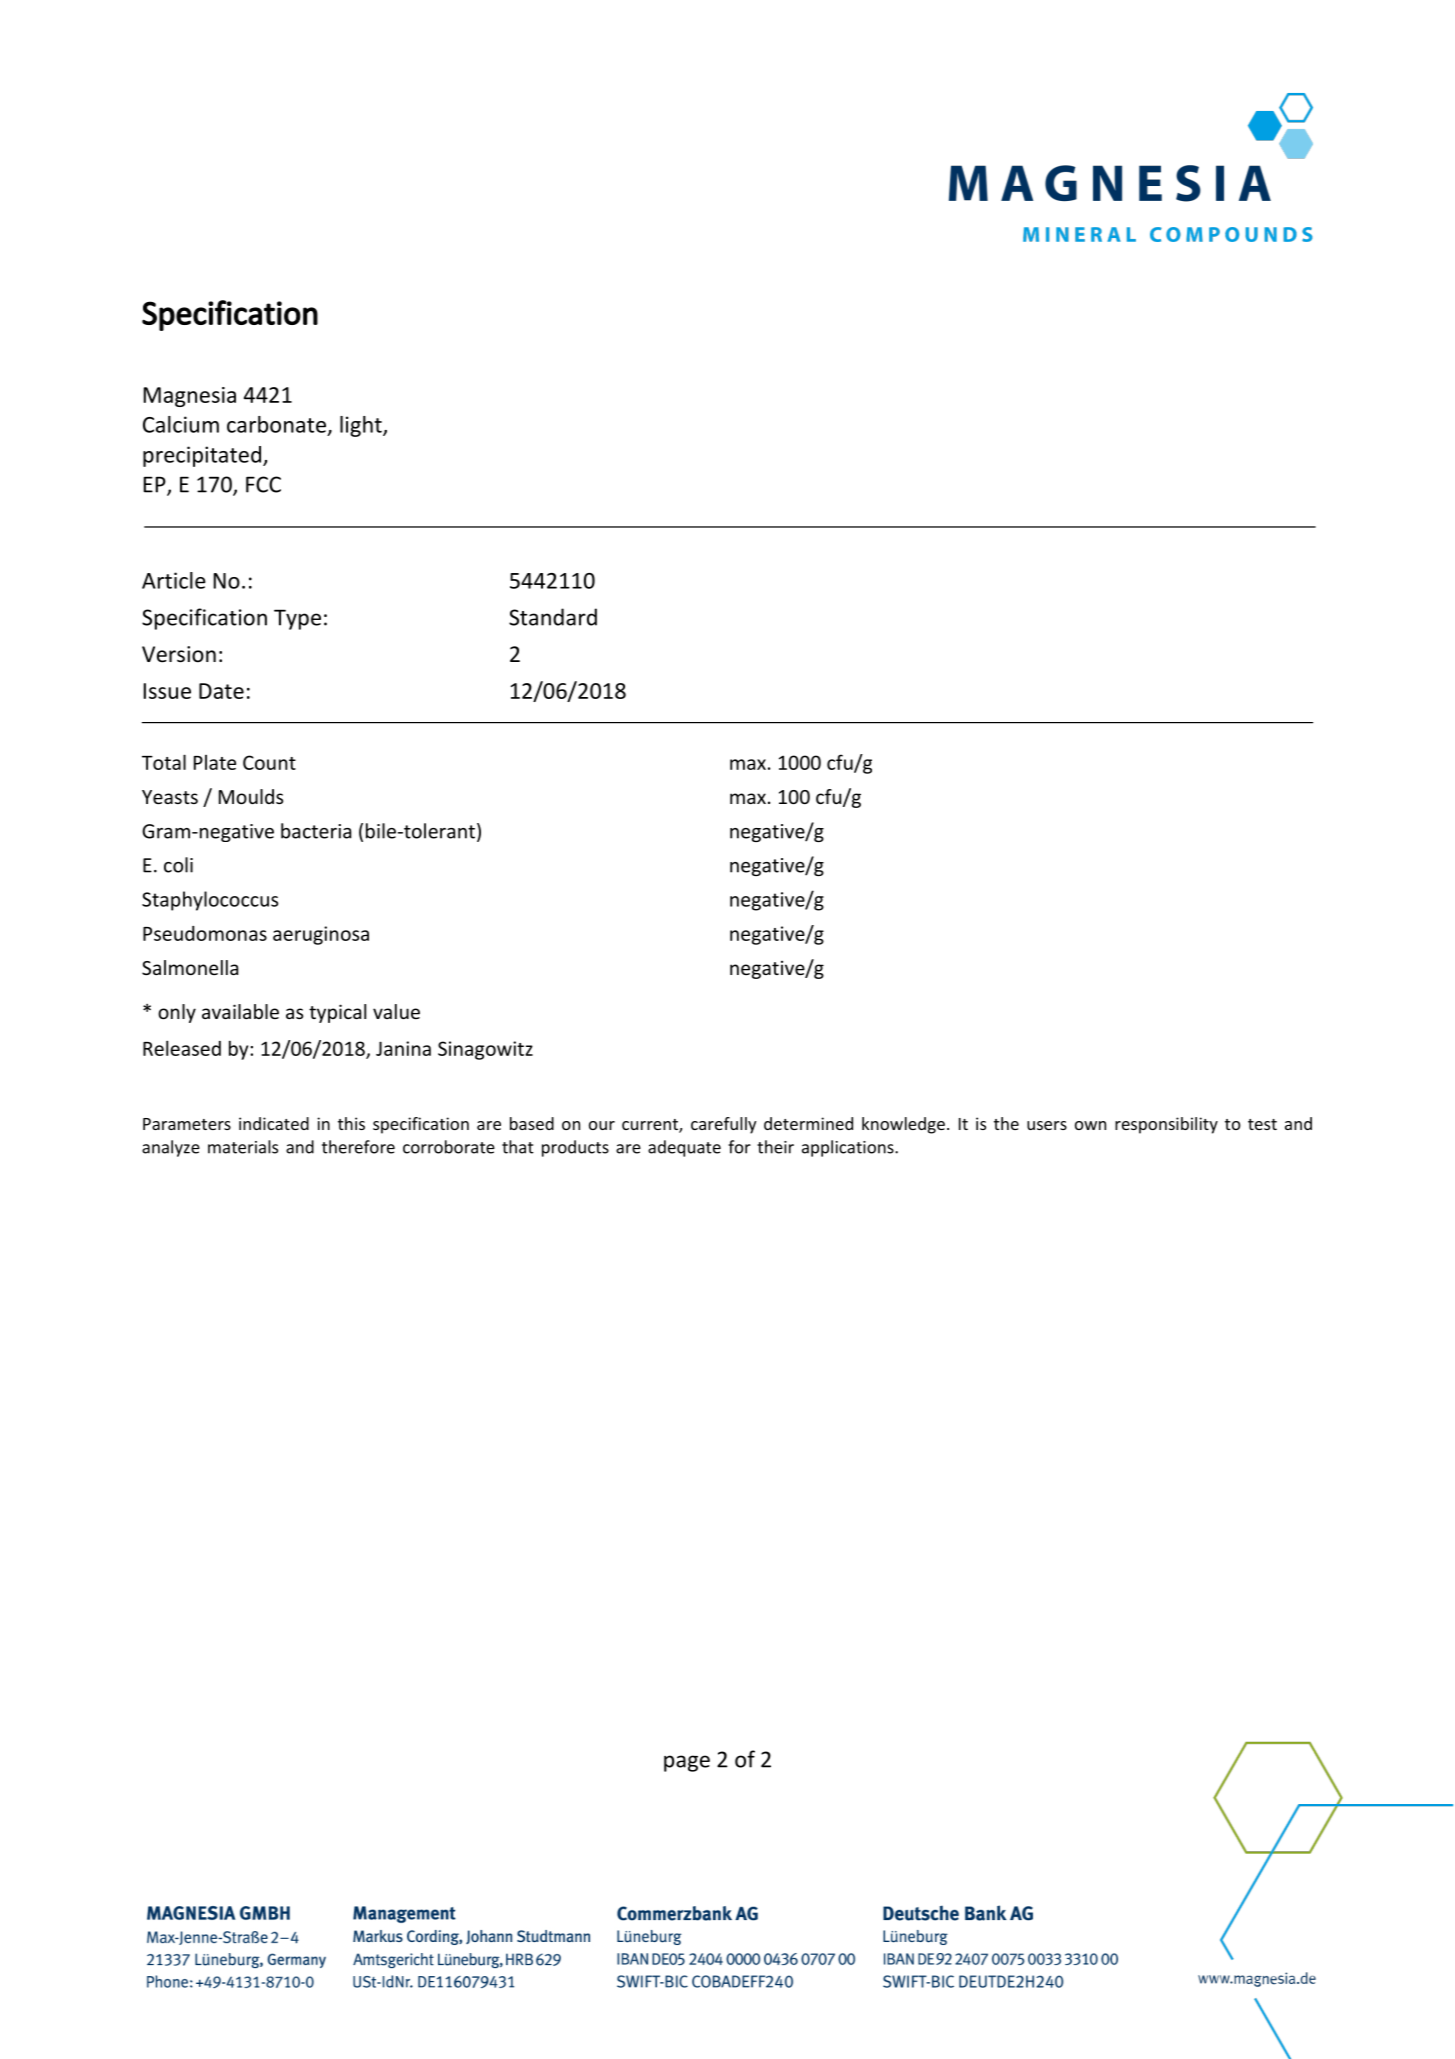  What do you see at coordinates (297, 619) in the page?
I see `Type` at bounding box center [297, 619].
